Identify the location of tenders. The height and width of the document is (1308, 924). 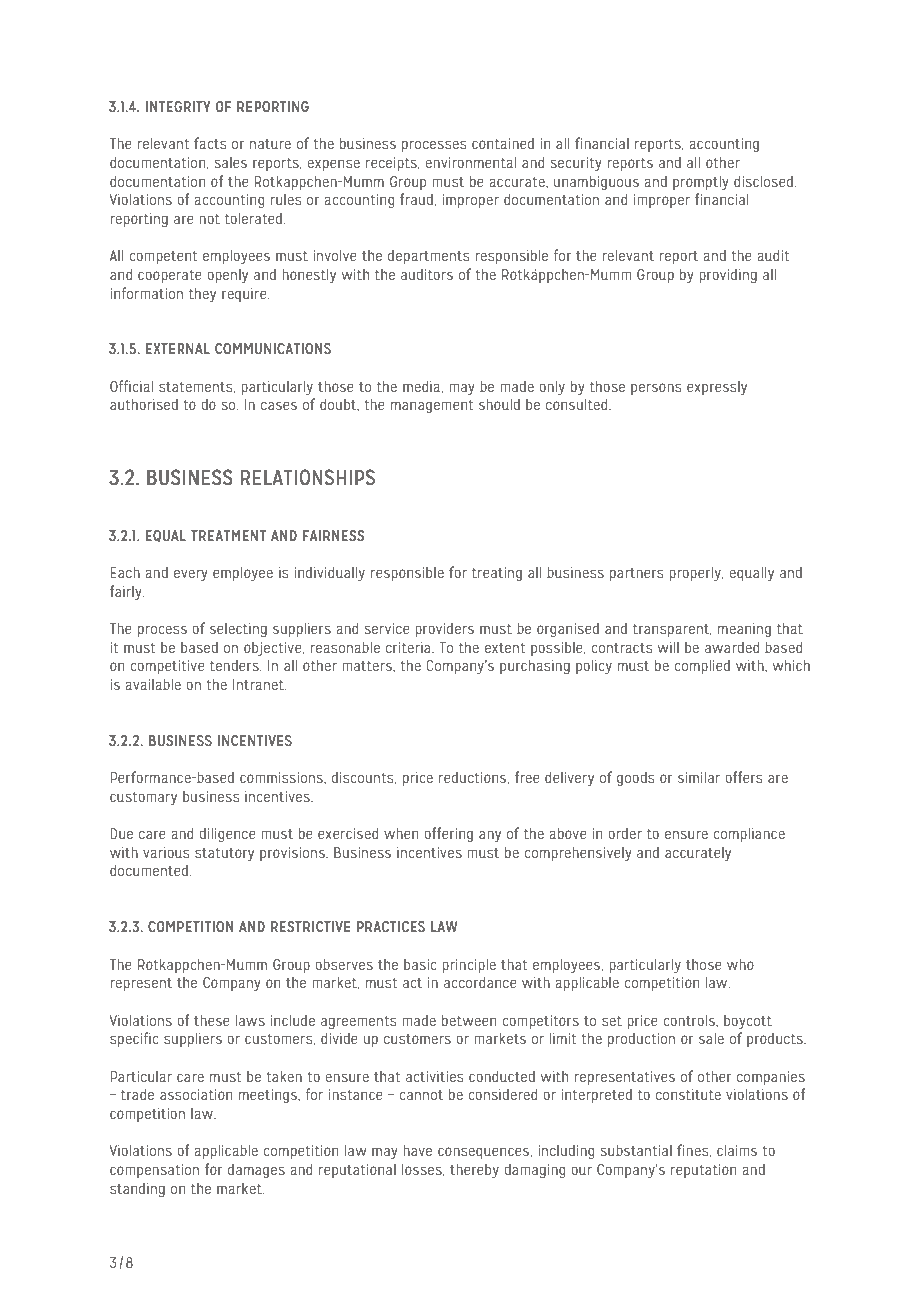
(235, 665).
